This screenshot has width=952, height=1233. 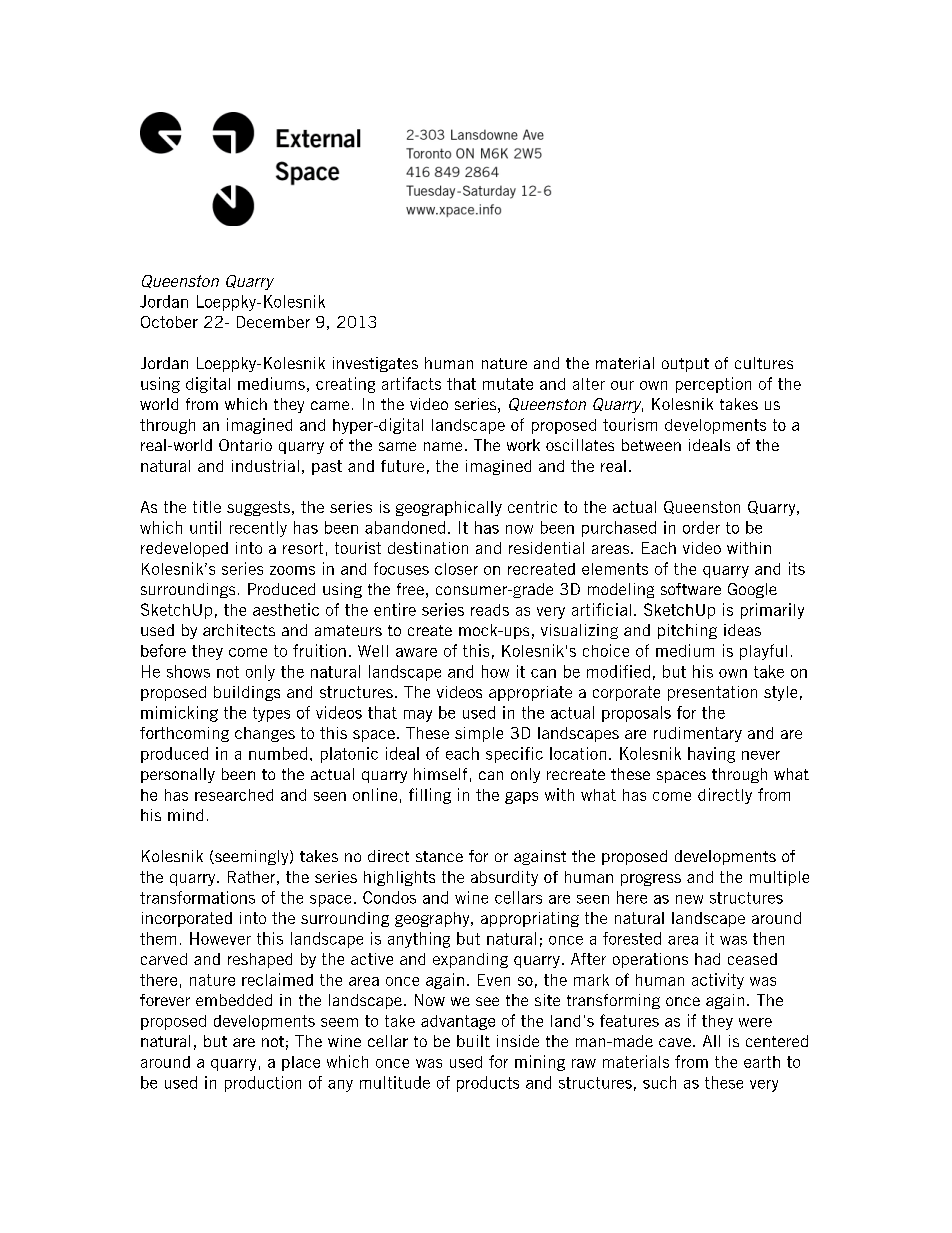 What do you see at coordinates (473, 1041) in the screenshot?
I see `built` at bounding box center [473, 1041].
